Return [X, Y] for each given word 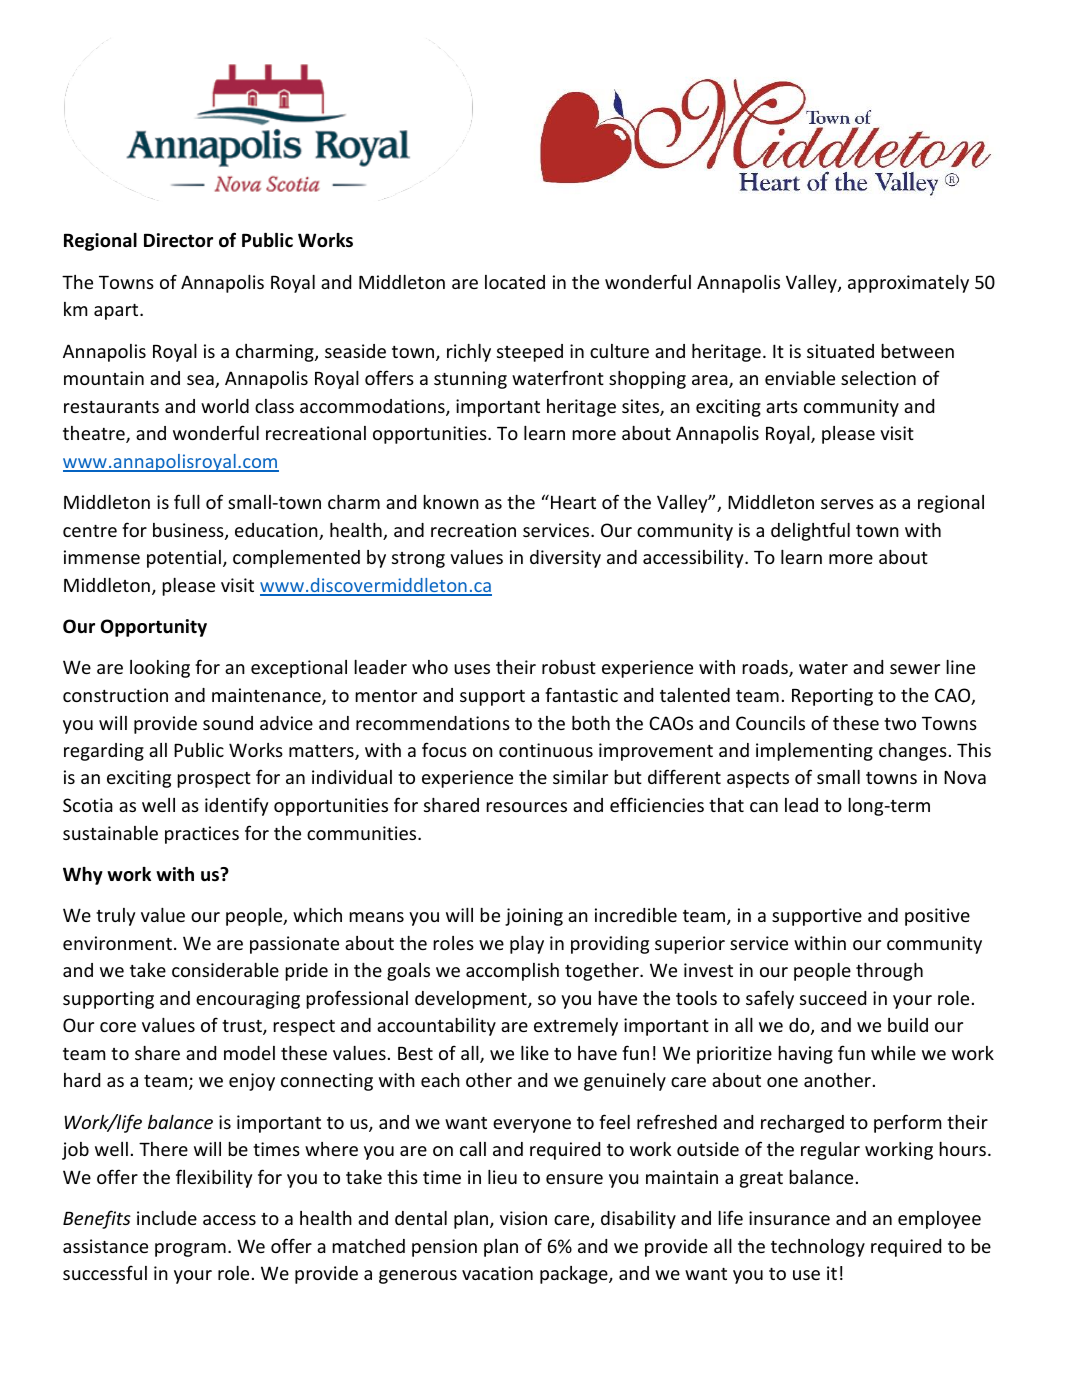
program [190, 1250]
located [515, 282]
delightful [810, 531]
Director [178, 240]
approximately [908, 284]
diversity [565, 559]
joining [534, 917]
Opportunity [154, 628]
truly [116, 917]
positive [937, 917]
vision [523, 1218]
